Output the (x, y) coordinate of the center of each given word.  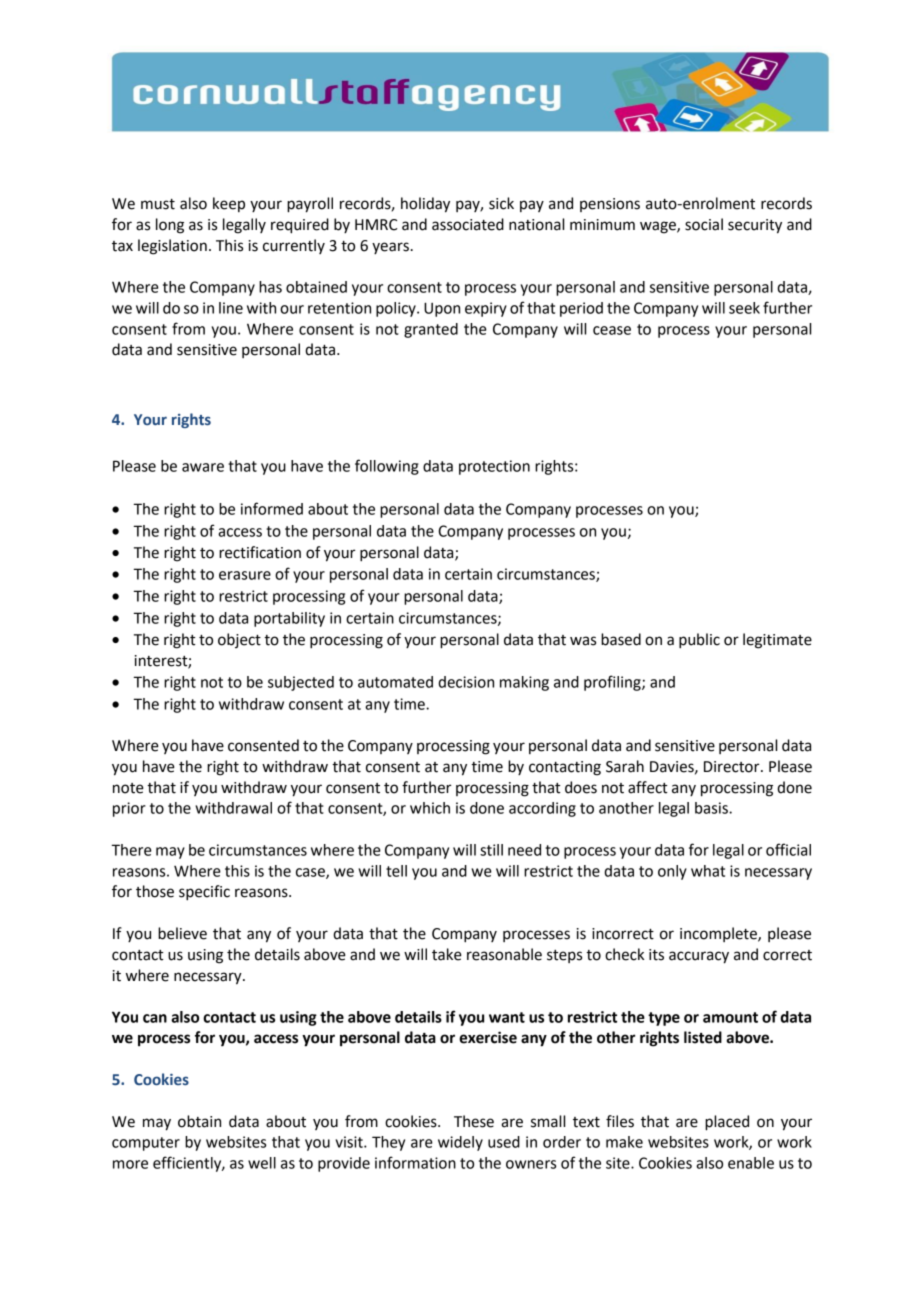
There (131, 850)
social (704, 224)
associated (468, 224)
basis (712, 808)
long (170, 226)
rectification (260, 552)
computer (146, 1144)
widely (460, 1143)
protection (494, 467)
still (491, 850)
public (699, 641)
